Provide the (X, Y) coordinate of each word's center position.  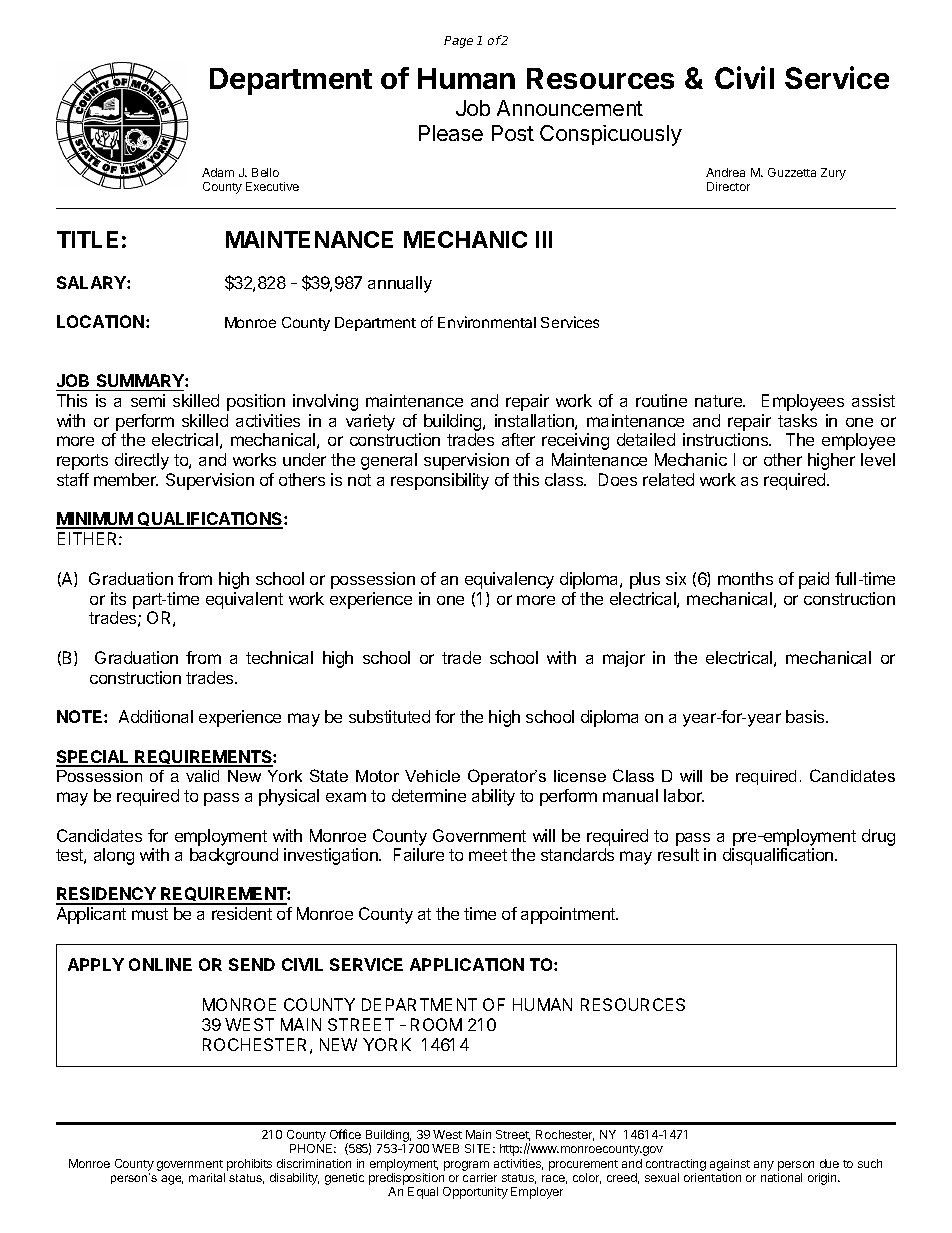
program (466, 1166)
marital (207, 1177)
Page (458, 42)
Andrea (725, 172)
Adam (218, 172)
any (764, 1166)
